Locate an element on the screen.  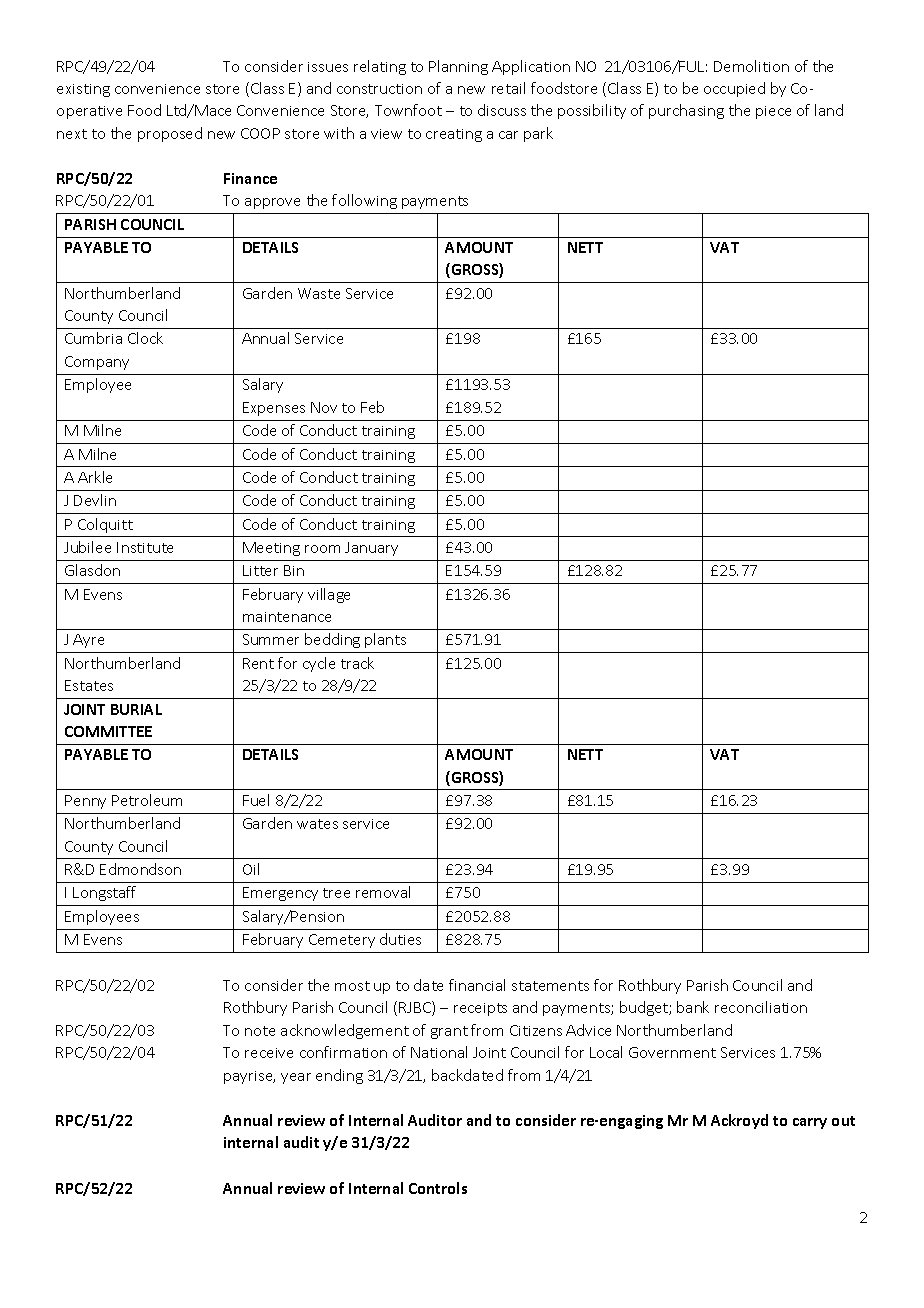
plants is located at coordinates (385, 640).
